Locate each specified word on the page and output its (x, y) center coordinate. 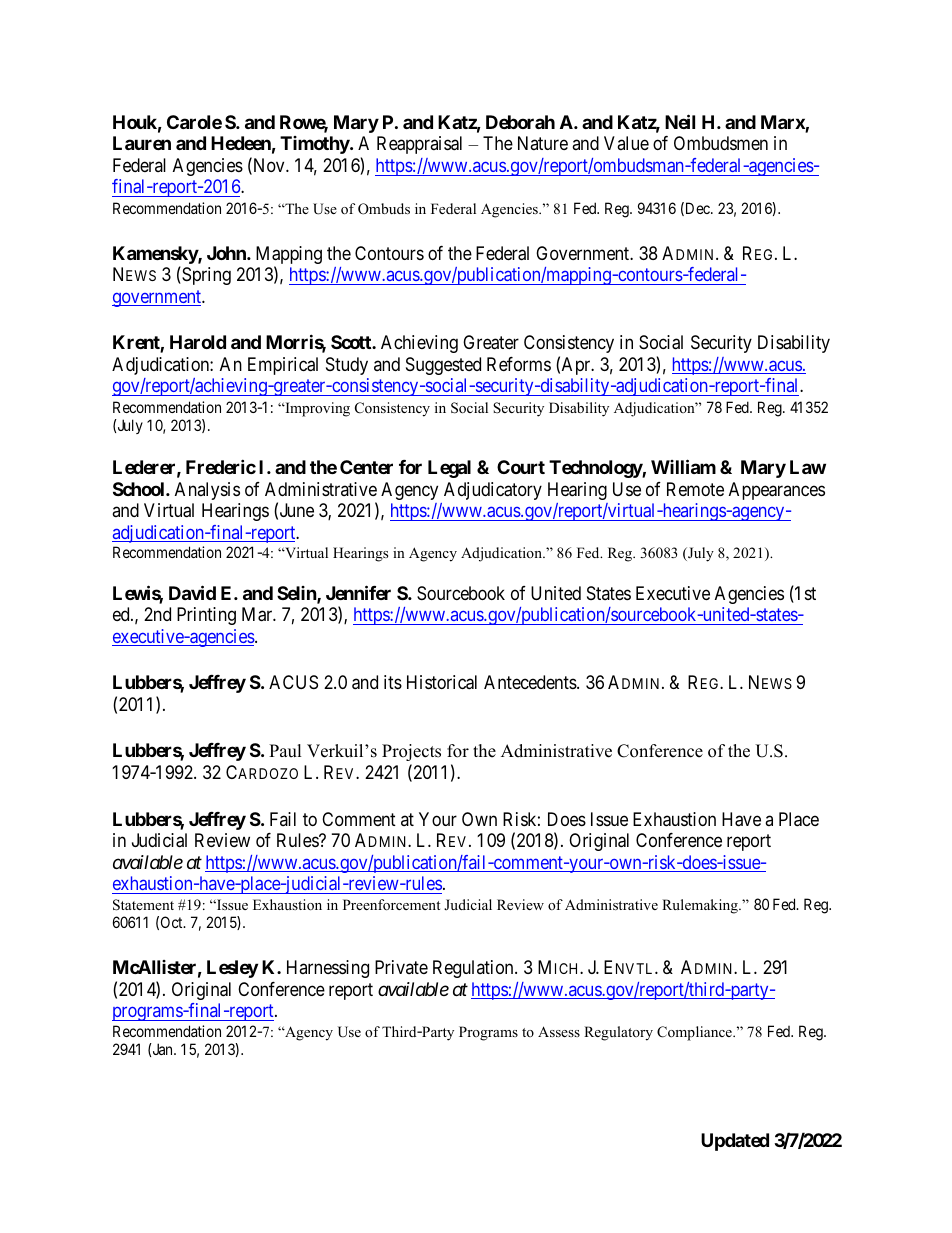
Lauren (142, 143)
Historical (442, 682)
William (683, 467)
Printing (206, 616)
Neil (680, 121)
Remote (695, 489)
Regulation (474, 969)
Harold (198, 342)
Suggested (443, 366)
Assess (559, 1031)
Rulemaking (701, 906)
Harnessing (328, 969)
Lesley (232, 969)
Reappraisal (419, 145)
